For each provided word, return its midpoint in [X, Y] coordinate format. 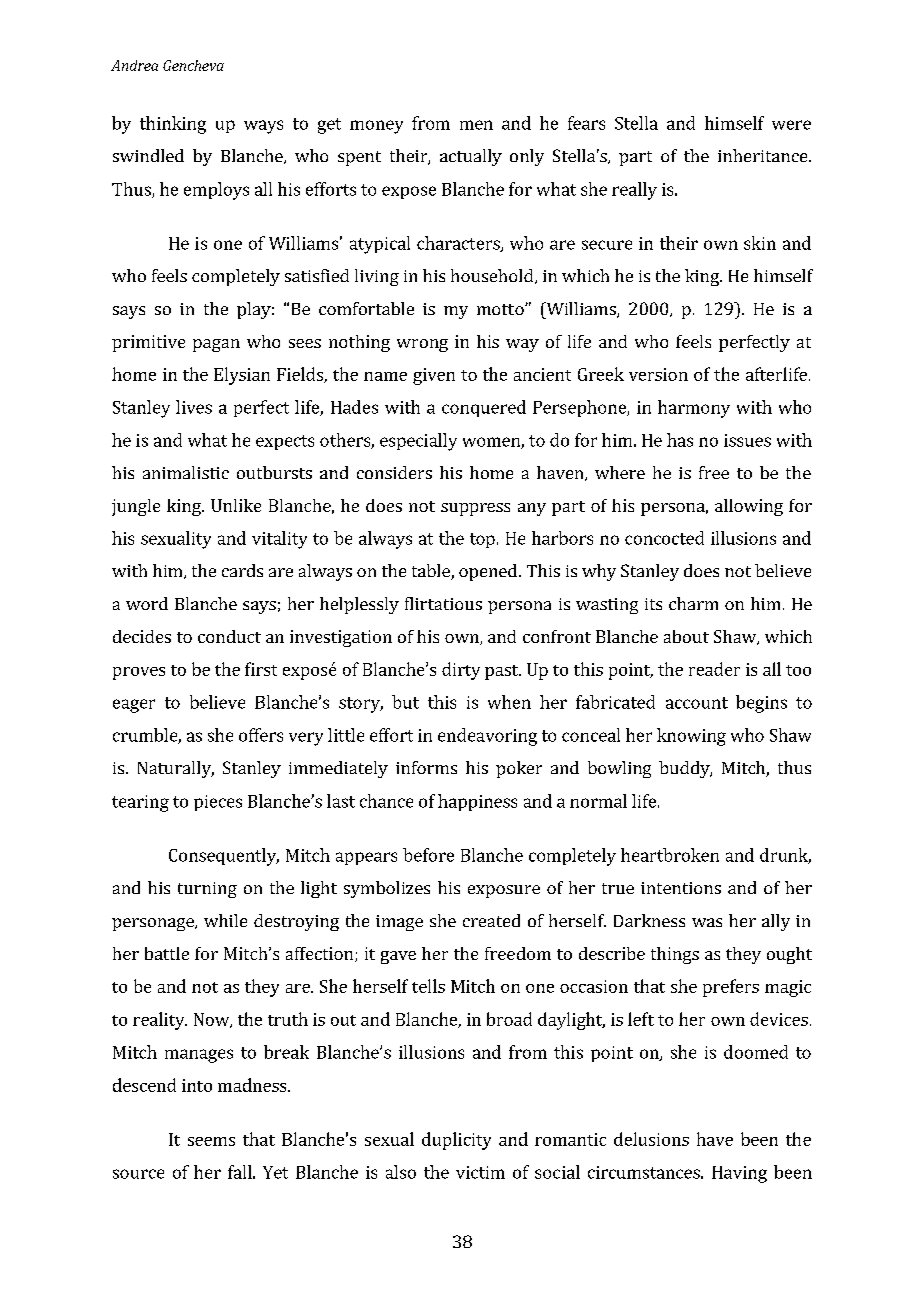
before [428, 855]
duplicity [456, 1141]
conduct [229, 636]
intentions [681, 888]
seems [211, 1141]
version [658, 374]
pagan [216, 345]
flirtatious [443, 603]
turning [207, 890]
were [791, 125]
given [434, 376]
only [527, 157]
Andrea [134, 65]
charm [693, 603]
